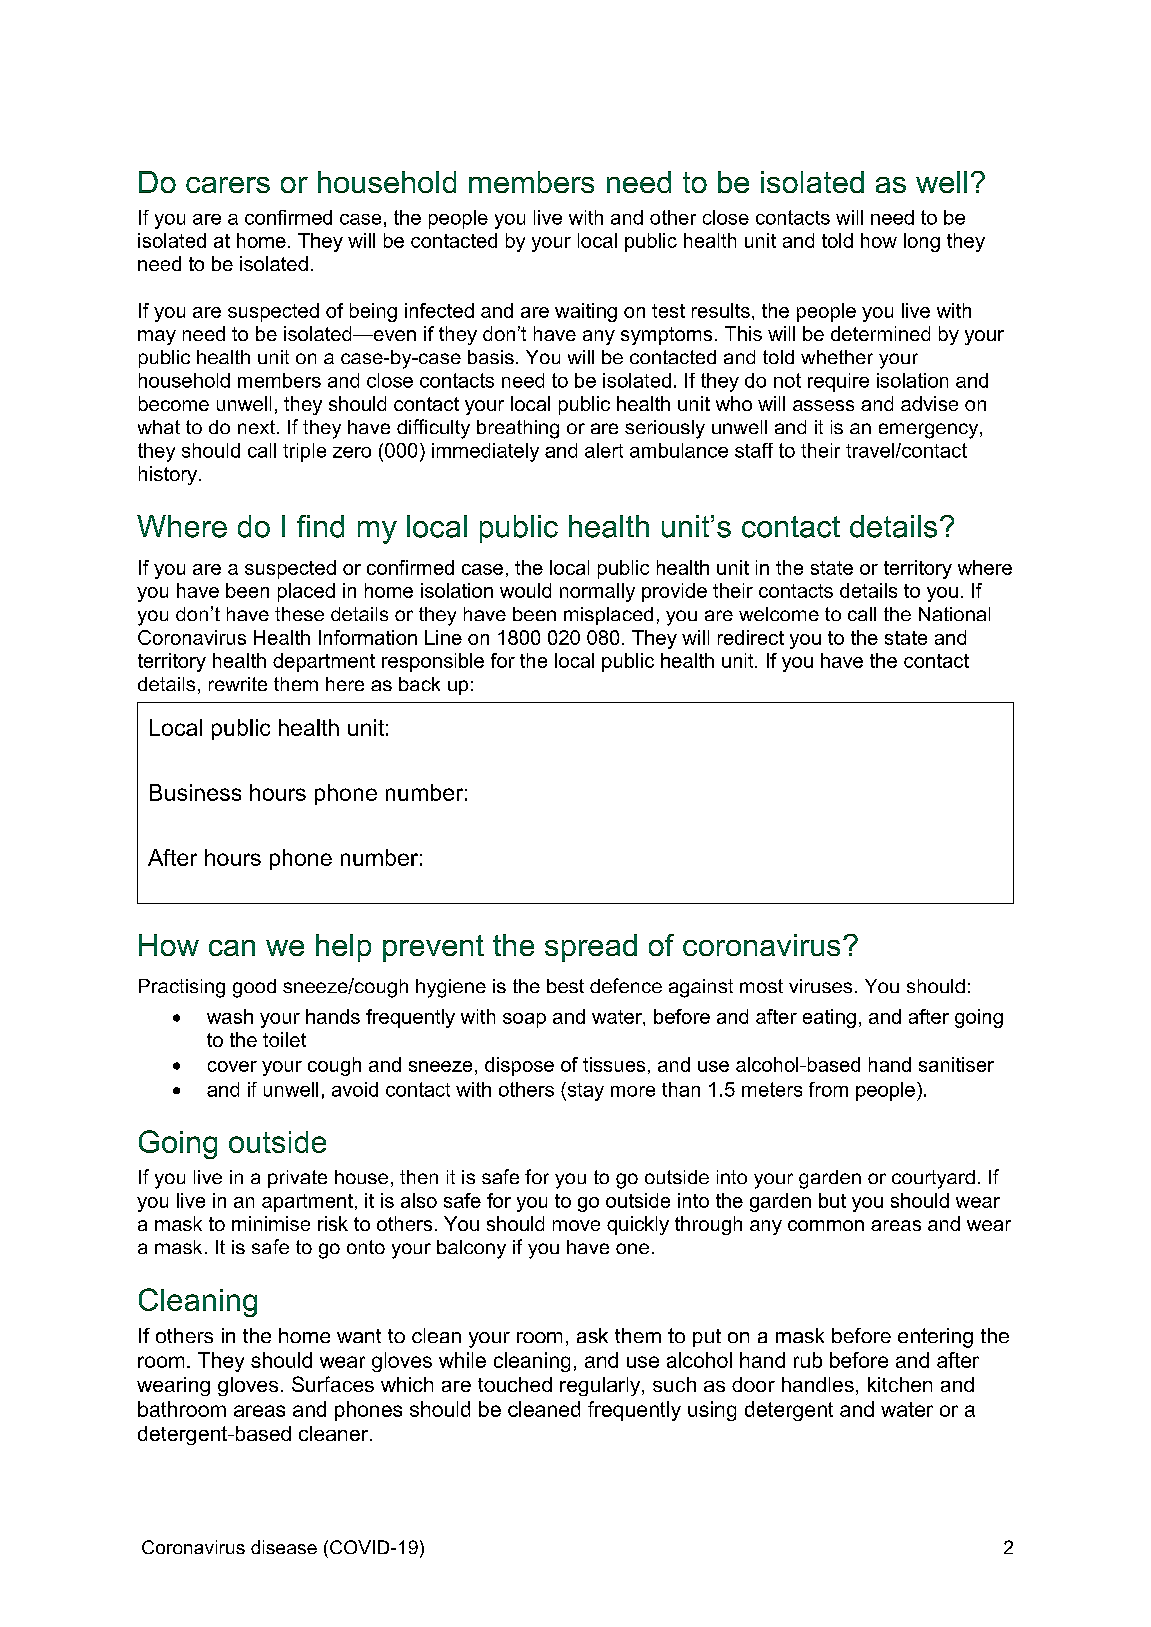 This screenshot has height=1627, width=1151. What do you see at coordinates (284, 1547) in the screenshot?
I see `disease` at bounding box center [284, 1547].
